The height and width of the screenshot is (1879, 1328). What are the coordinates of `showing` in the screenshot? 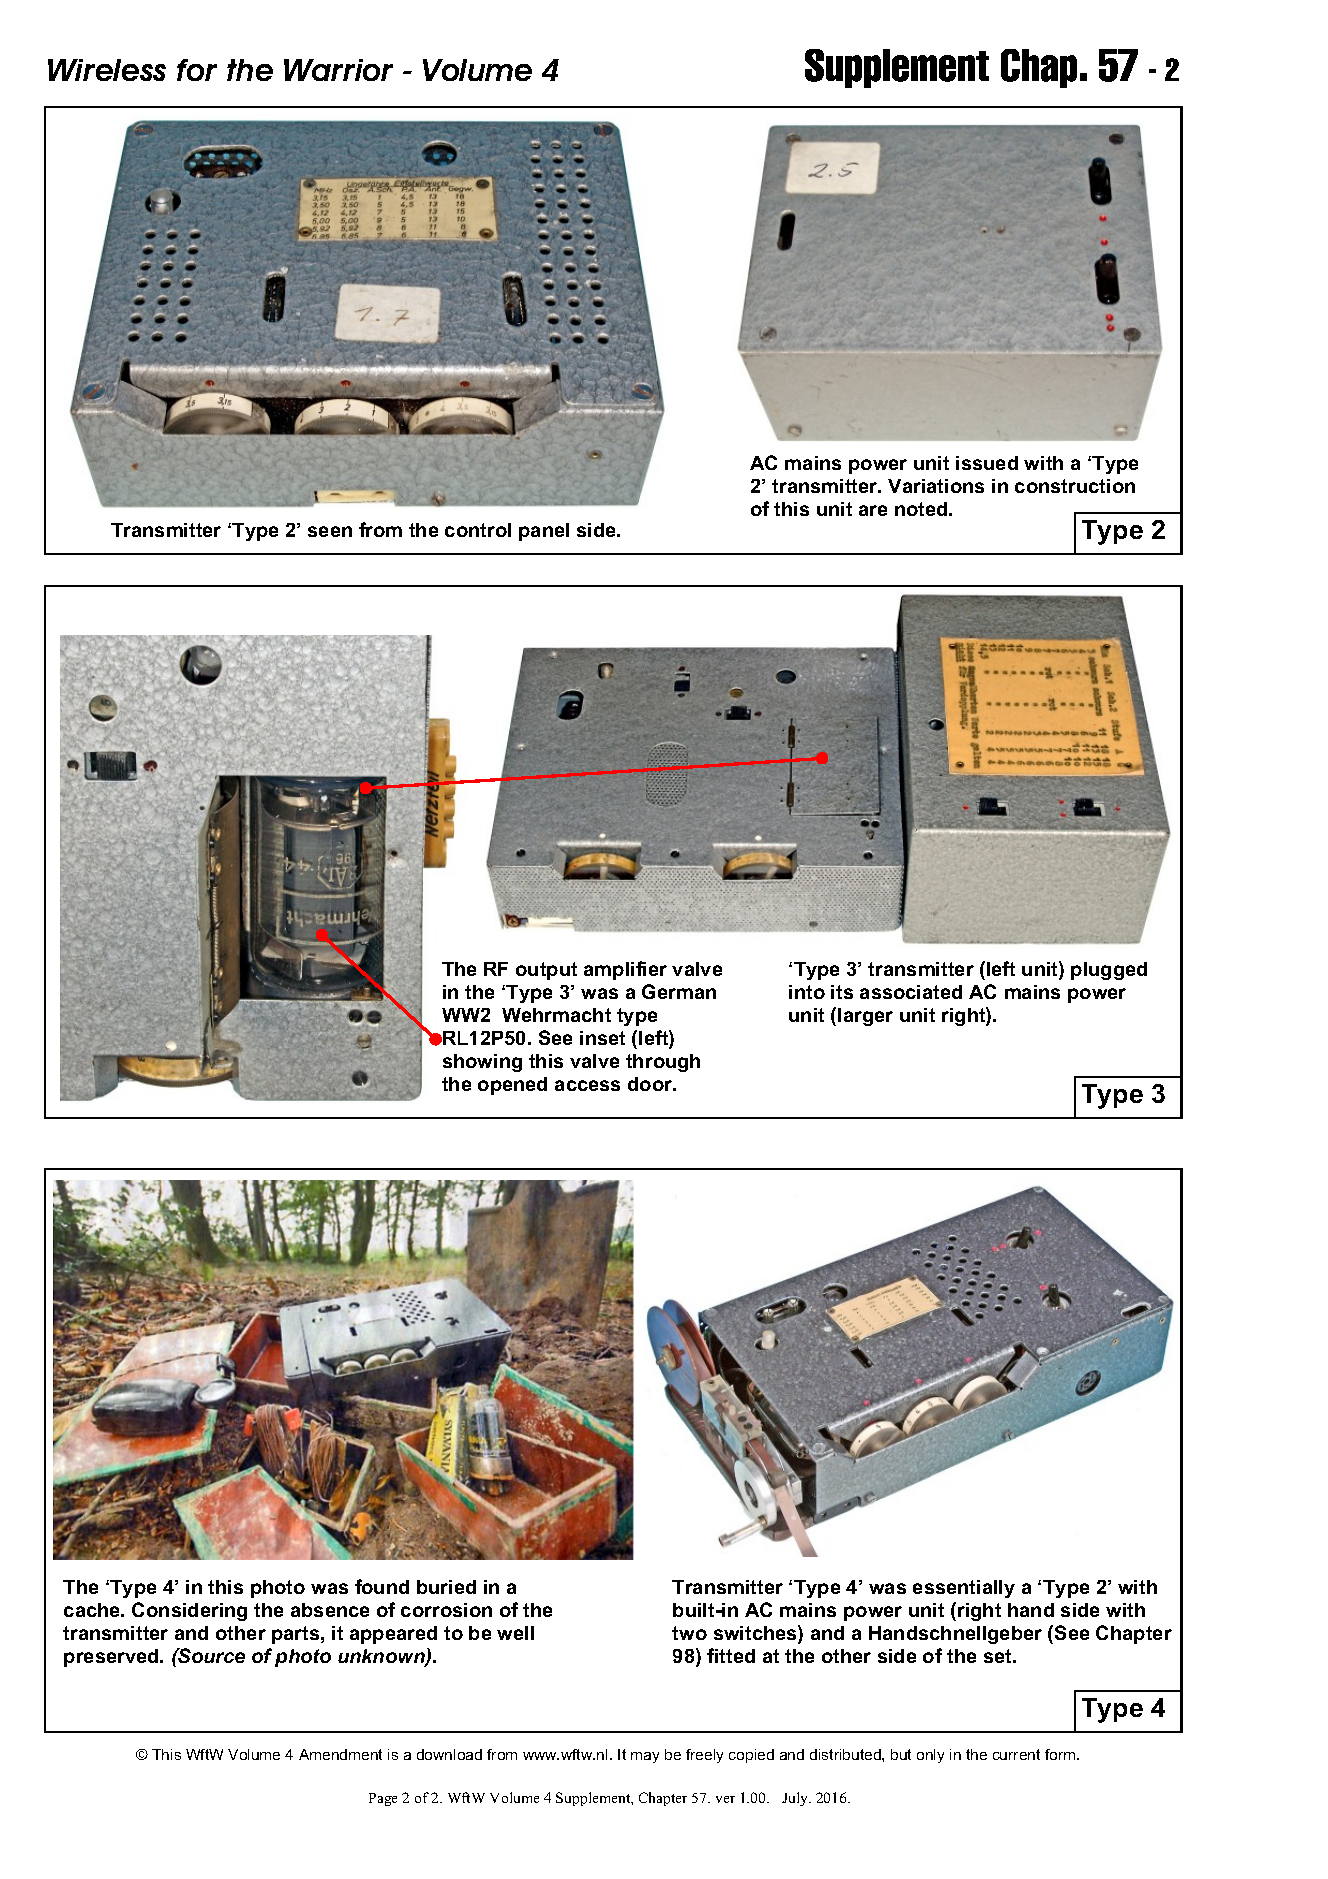 It's located at (482, 1063).
